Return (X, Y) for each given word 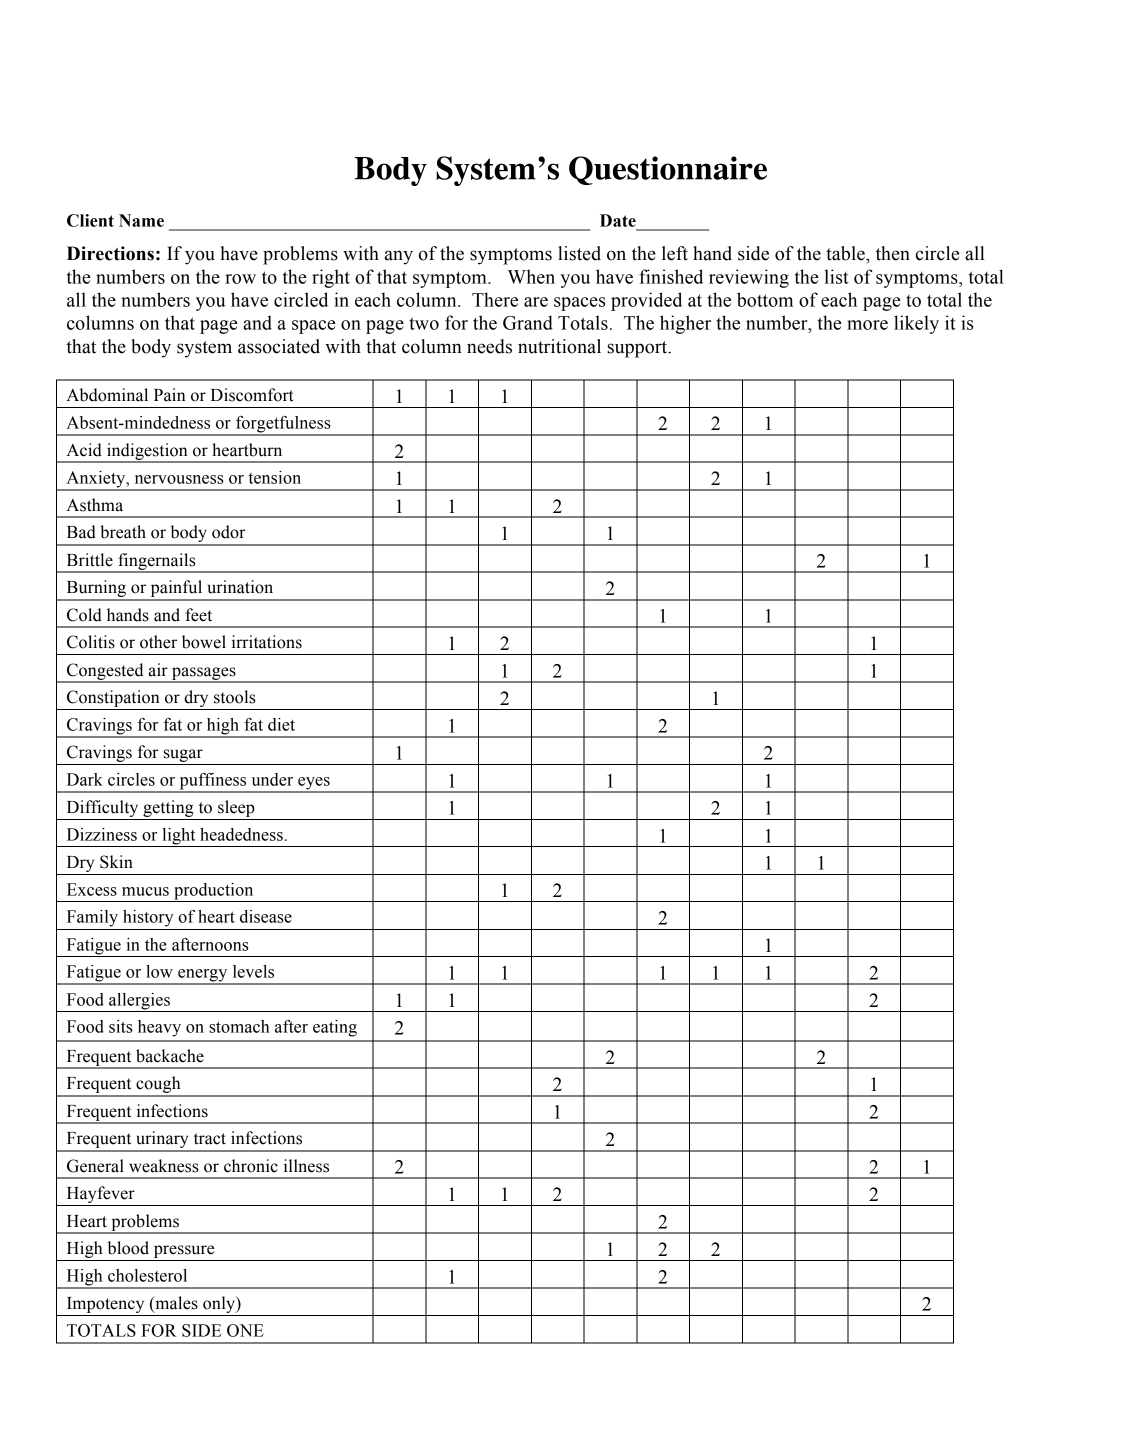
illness (306, 1166)
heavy (159, 1028)
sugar (183, 755)
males (175, 1304)
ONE (245, 1330)
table (846, 253)
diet (281, 724)
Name (141, 220)
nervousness (179, 479)
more (867, 325)
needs (489, 346)
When (531, 276)
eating (335, 1028)
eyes (314, 784)
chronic (251, 1166)
